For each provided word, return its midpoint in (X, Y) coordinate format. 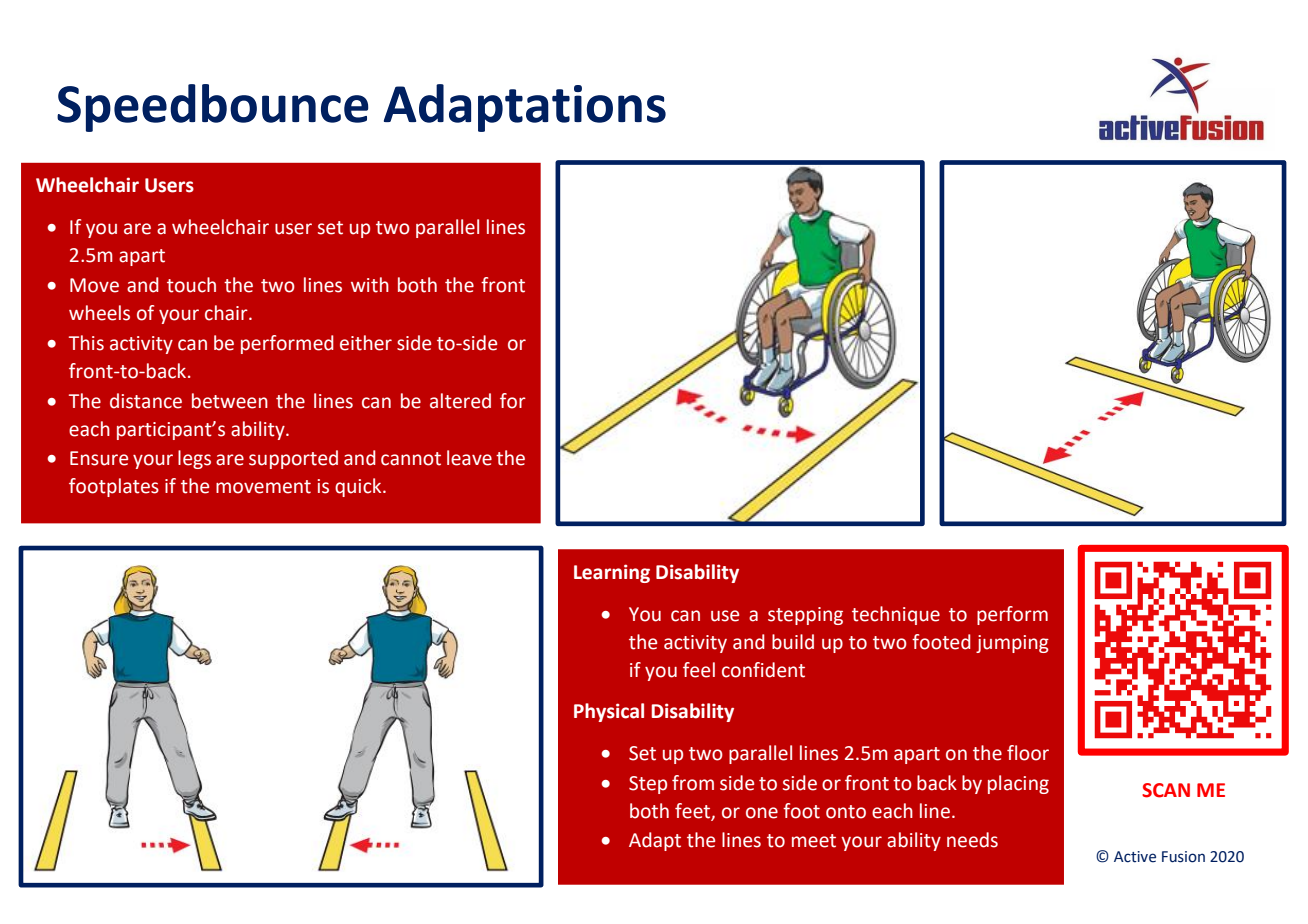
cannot (411, 459)
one (762, 813)
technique (896, 615)
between (230, 401)
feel (699, 670)
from (693, 783)
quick (359, 487)
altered (460, 401)
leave (469, 458)
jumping (1012, 644)
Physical (609, 712)
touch (191, 285)
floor (1028, 753)
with (370, 285)
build (793, 642)
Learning (612, 573)
